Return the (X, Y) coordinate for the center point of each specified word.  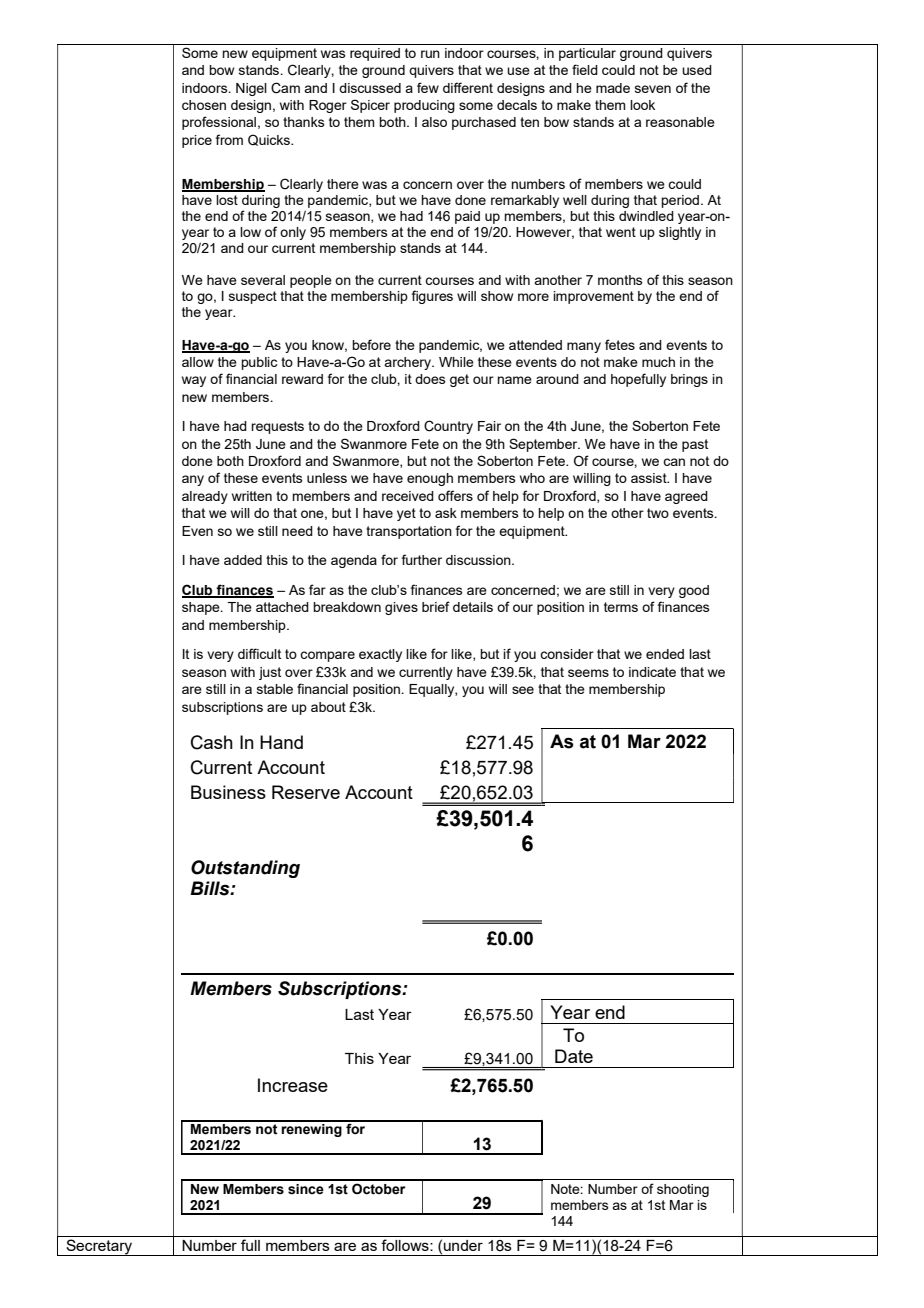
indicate (652, 672)
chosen (204, 105)
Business (228, 792)
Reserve (306, 792)
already (205, 497)
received (408, 496)
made (613, 88)
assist (650, 478)
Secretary (99, 1247)
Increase (293, 1085)
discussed (370, 88)
